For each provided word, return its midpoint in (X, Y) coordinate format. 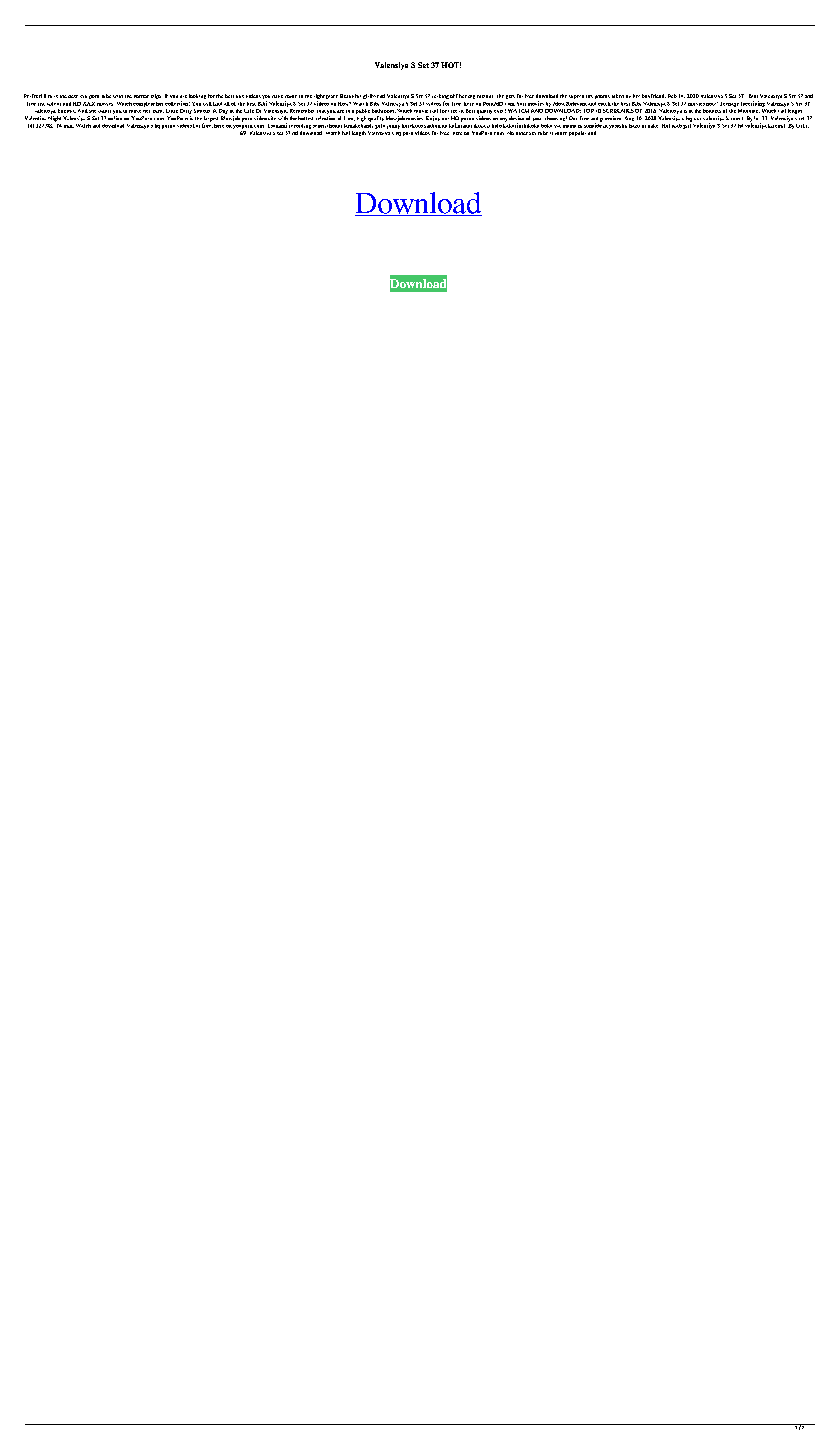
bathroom (384, 111)
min (69, 126)
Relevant (576, 104)
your (537, 119)
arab (677, 126)
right (319, 98)
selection (325, 118)
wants (104, 111)
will (207, 104)
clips (156, 96)
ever (500, 111)
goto (380, 126)
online (115, 118)
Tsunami (277, 125)
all (227, 104)
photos (602, 97)
